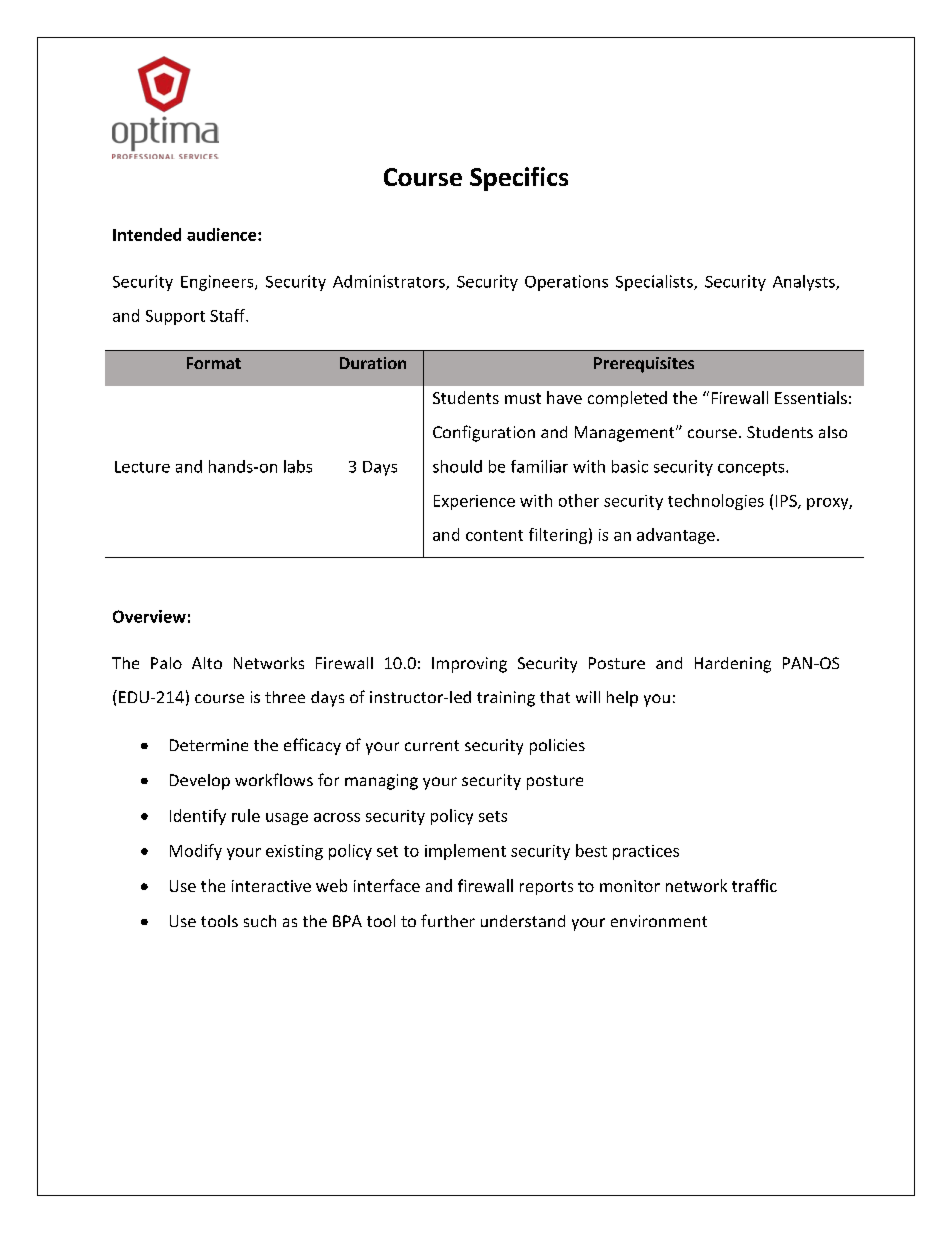  I want to click on understand, so click(523, 921).
